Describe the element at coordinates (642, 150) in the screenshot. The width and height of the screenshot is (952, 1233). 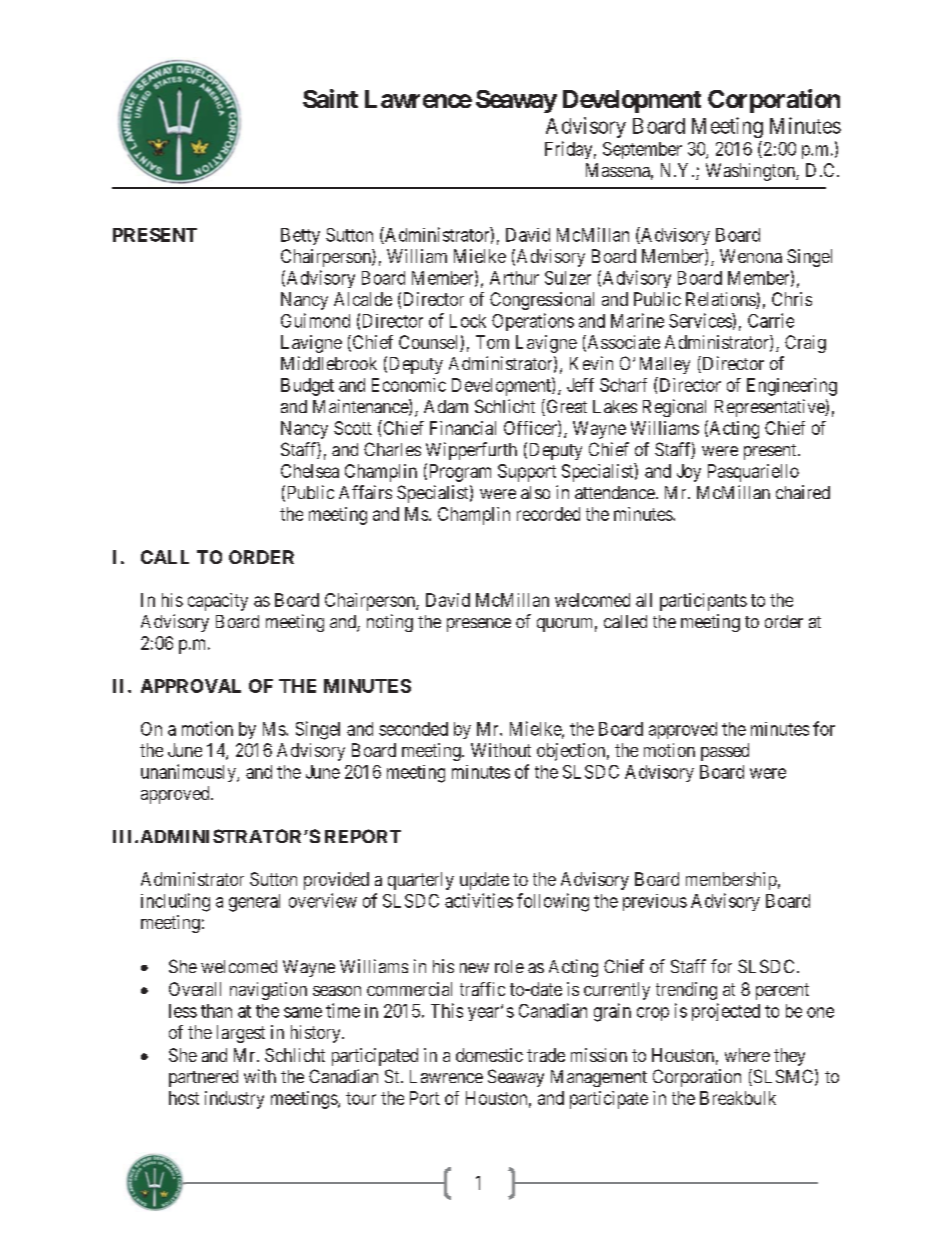
I see `September` at that location.
